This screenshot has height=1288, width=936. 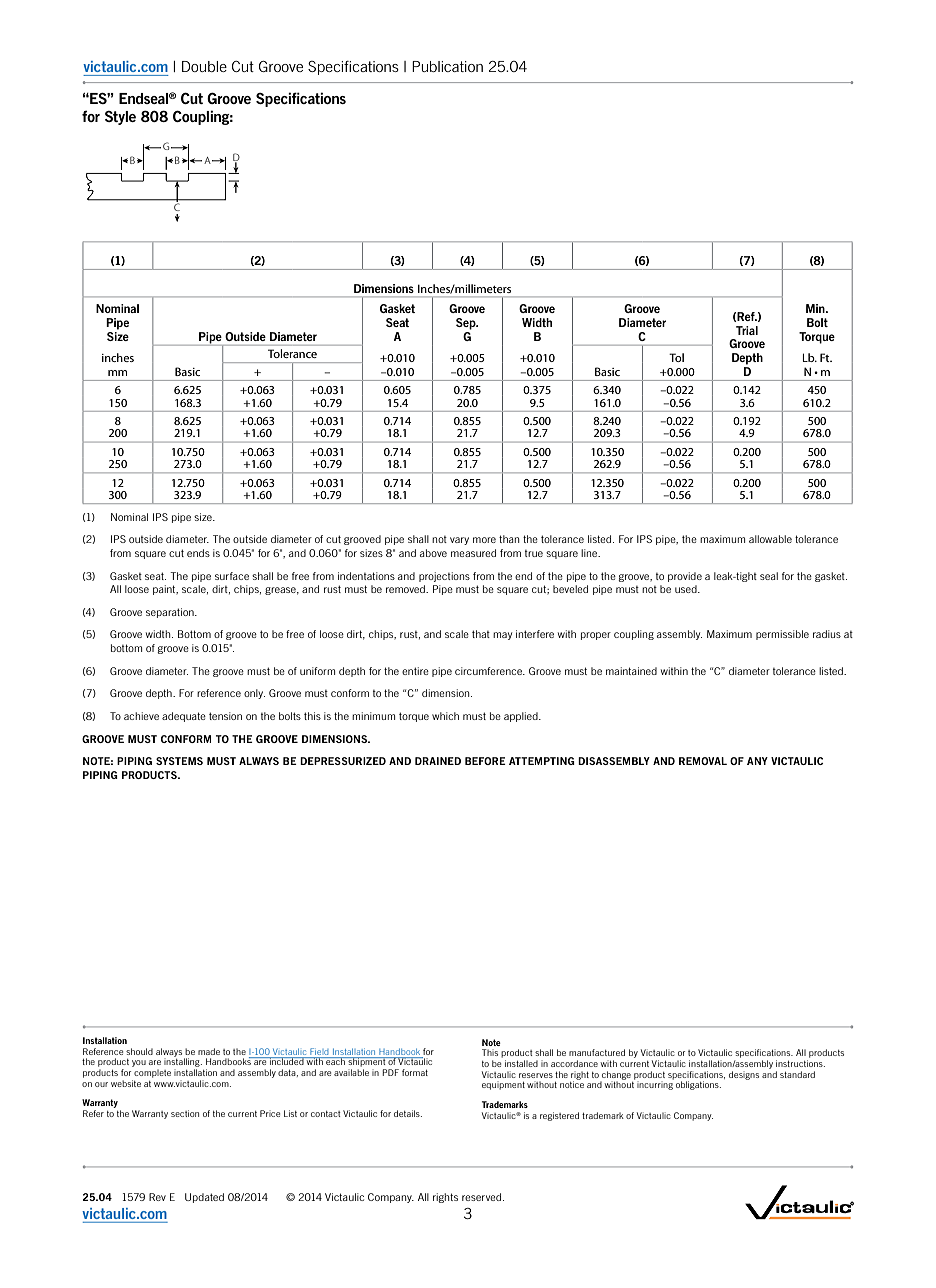 What do you see at coordinates (484, 540) in the screenshot?
I see `more` at bounding box center [484, 540].
